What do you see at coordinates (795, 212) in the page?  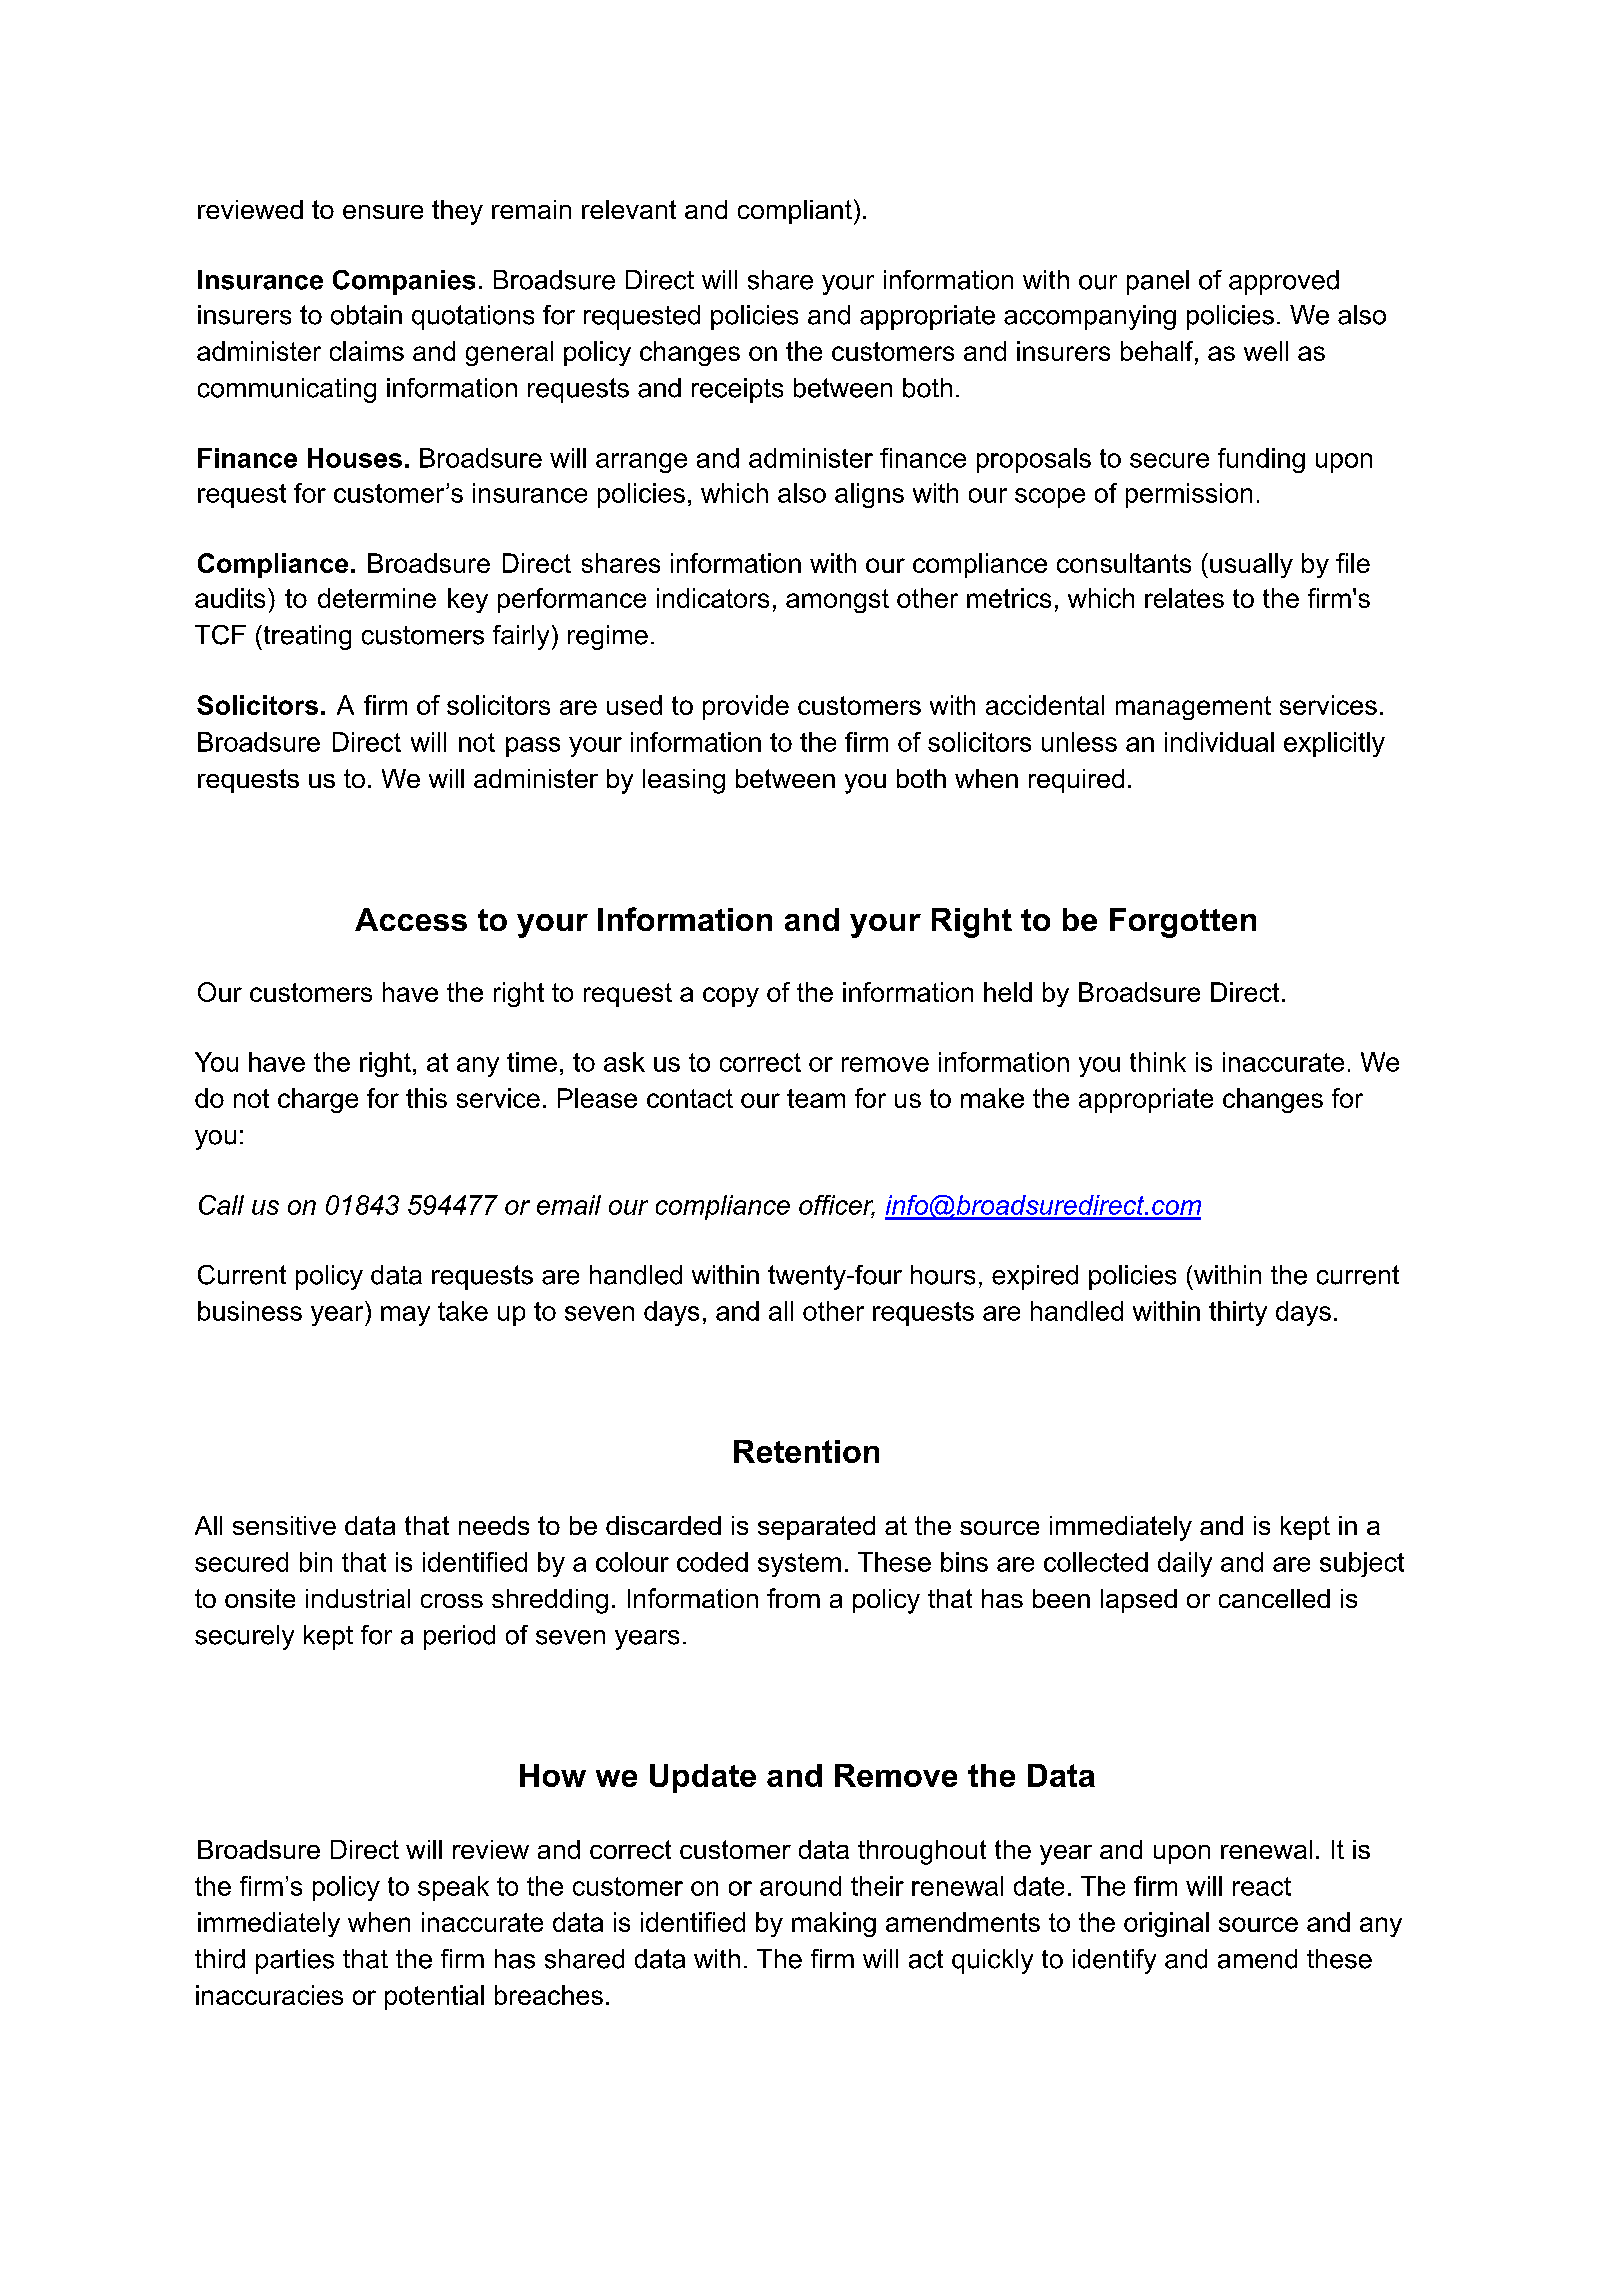 I see `compliant` at bounding box center [795, 212].
